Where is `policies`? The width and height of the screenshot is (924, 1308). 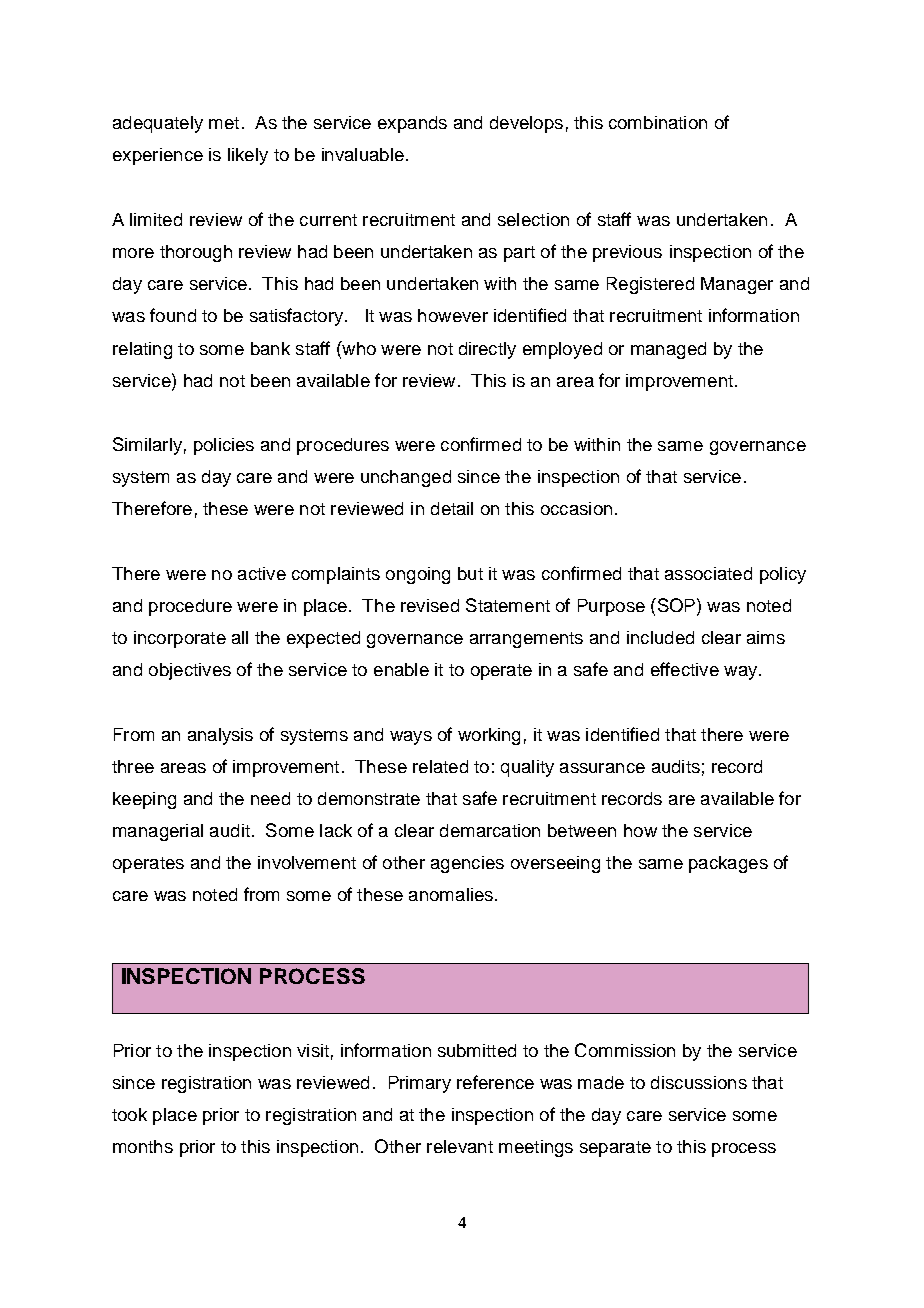 policies is located at coordinates (224, 446).
